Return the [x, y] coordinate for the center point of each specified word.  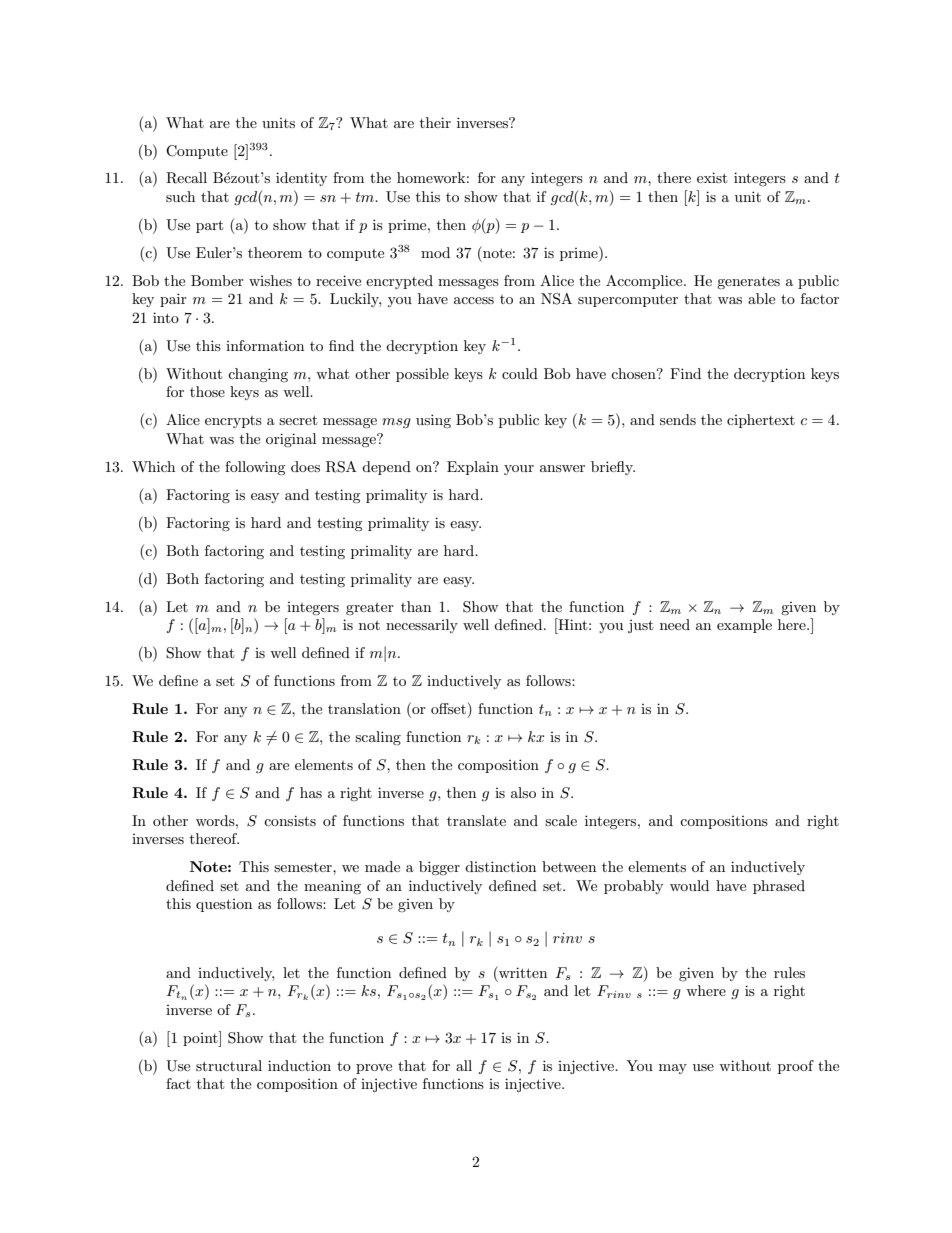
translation [364, 708]
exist [712, 177]
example [744, 626]
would [689, 885]
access [474, 300]
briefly [613, 468]
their [435, 122]
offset [448, 708]
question [224, 905]
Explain [473, 468]
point [201, 1039]
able [761, 298]
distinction [500, 866]
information [265, 345]
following [255, 468]
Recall [186, 178]
